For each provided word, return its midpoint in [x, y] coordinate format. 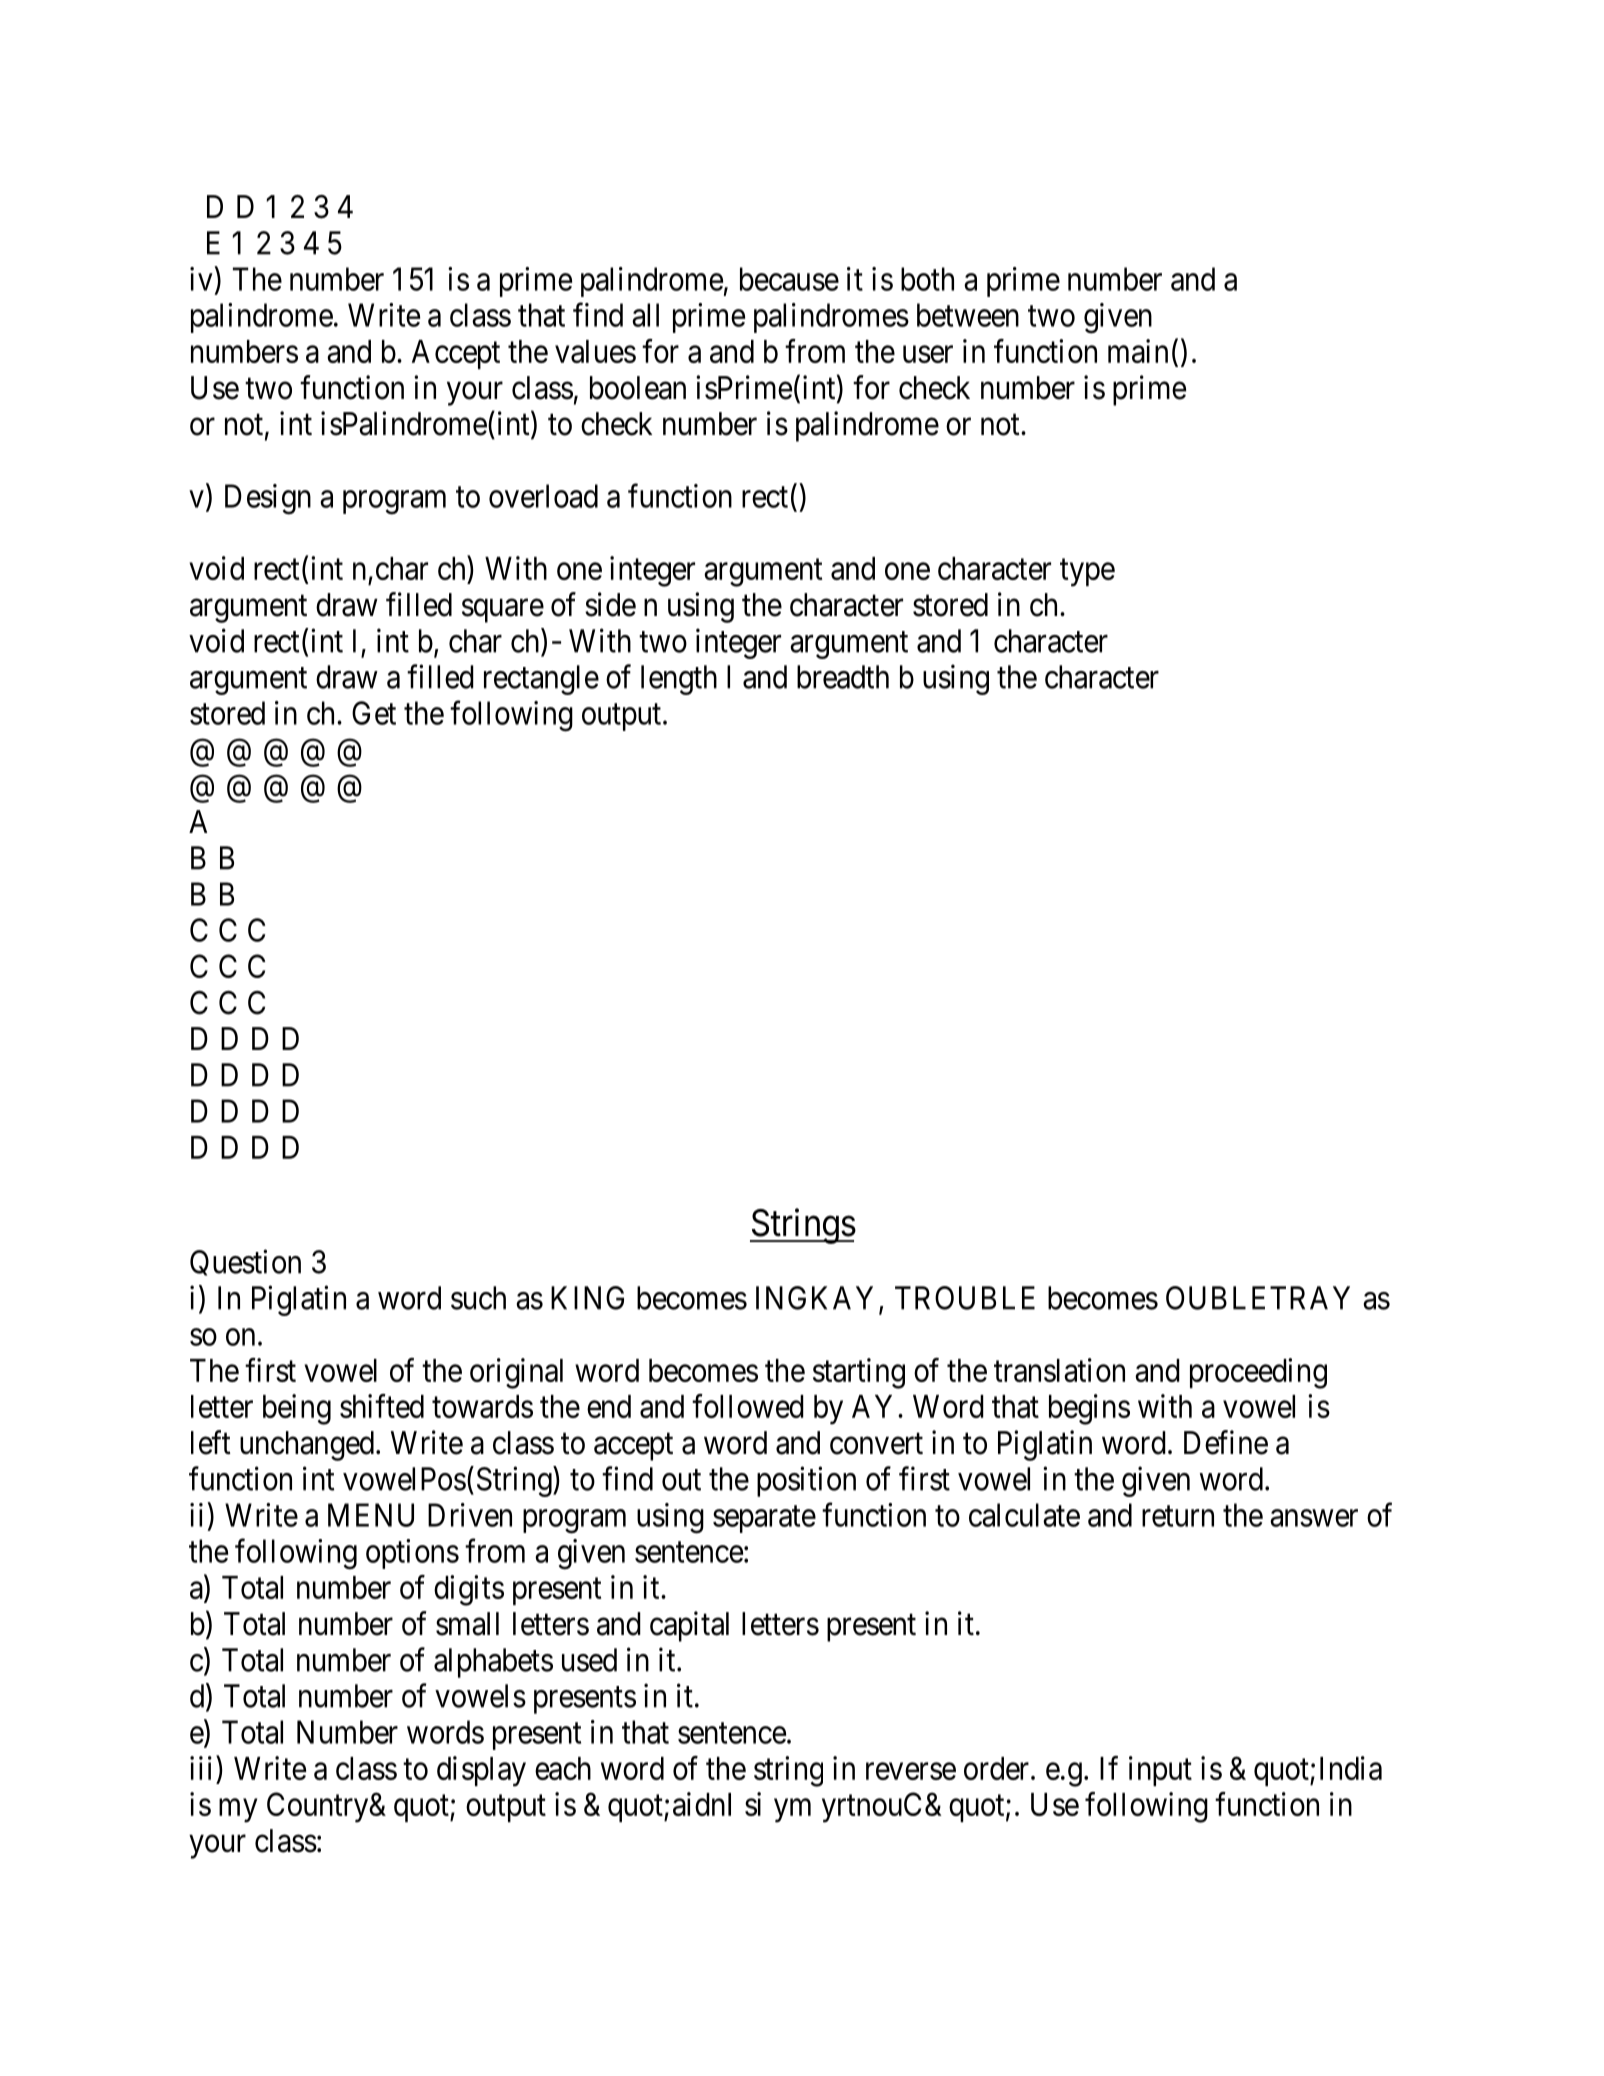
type [1087, 573]
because [789, 279]
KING [587, 1298]
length [679, 680]
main [1138, 351]
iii [203, 1768]
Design [268, 499]
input [1160, 1771]
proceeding [1258, 1373]
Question [245, 1262]
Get [374, 713]
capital [689, 1626]
